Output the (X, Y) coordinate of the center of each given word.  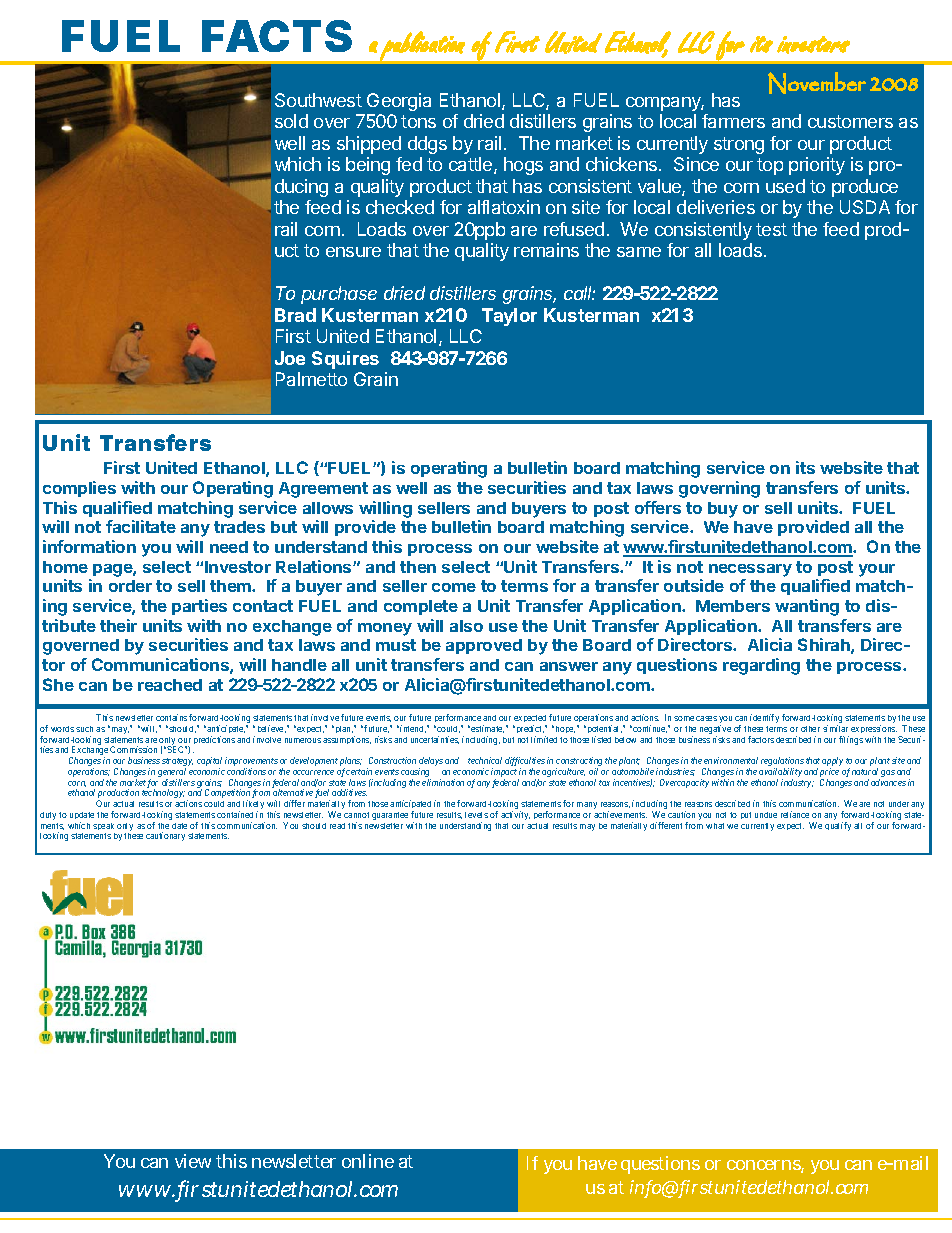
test (771, 229)
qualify (838, 826)
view (193, 1161)
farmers (733, 121)
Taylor (509, 317)
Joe (290, 358)
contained (235, 814)
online (368, 1161)
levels (476, 815)
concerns (765, 1166)
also (466, 626)
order (130, 586)
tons (418, 121)
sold (291, 121)
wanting (807, 607)
